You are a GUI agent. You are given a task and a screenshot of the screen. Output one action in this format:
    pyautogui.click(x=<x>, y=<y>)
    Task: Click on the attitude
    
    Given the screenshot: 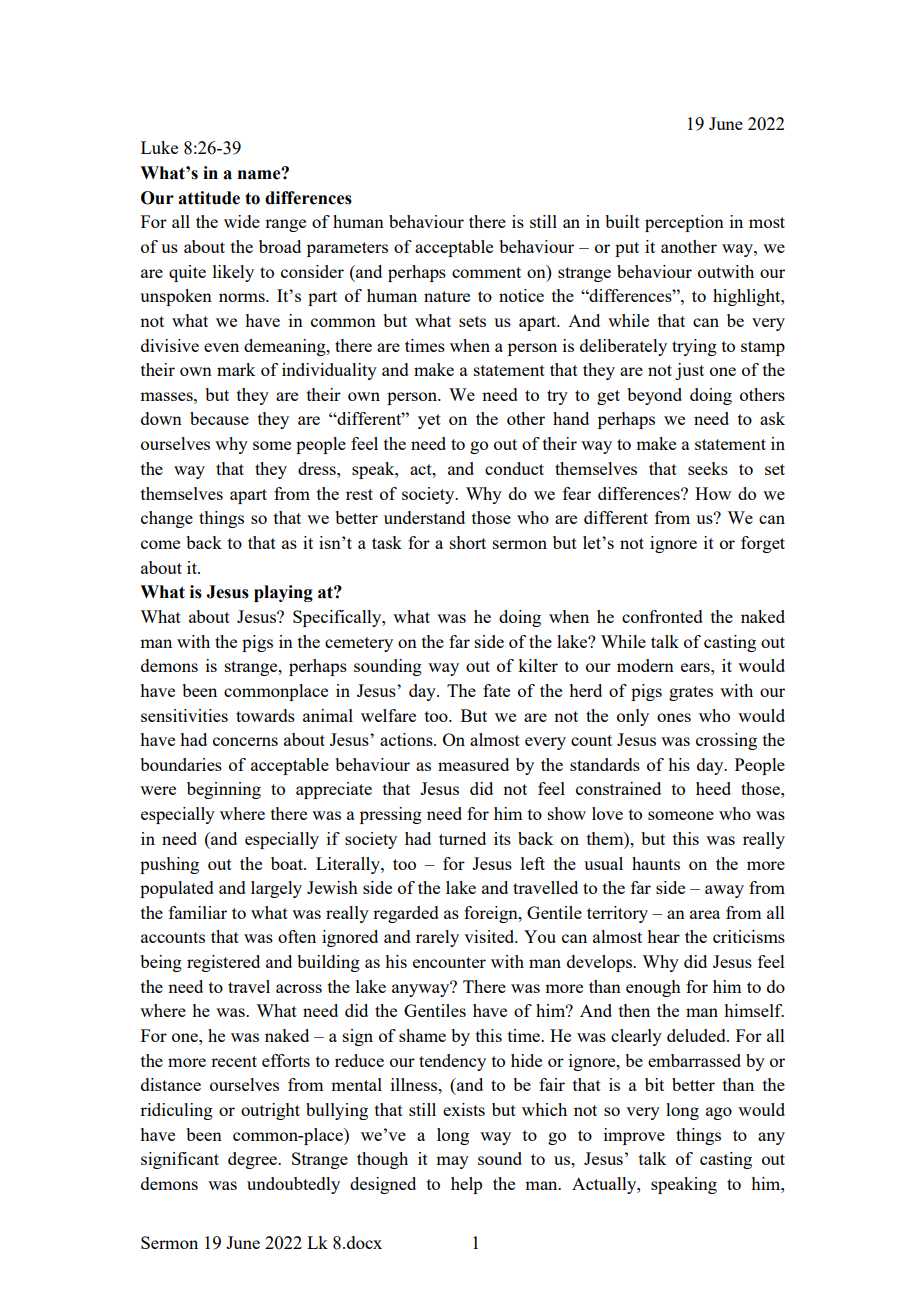 What is the action you would take?
    pyautogui.click(x=209, y=198)
